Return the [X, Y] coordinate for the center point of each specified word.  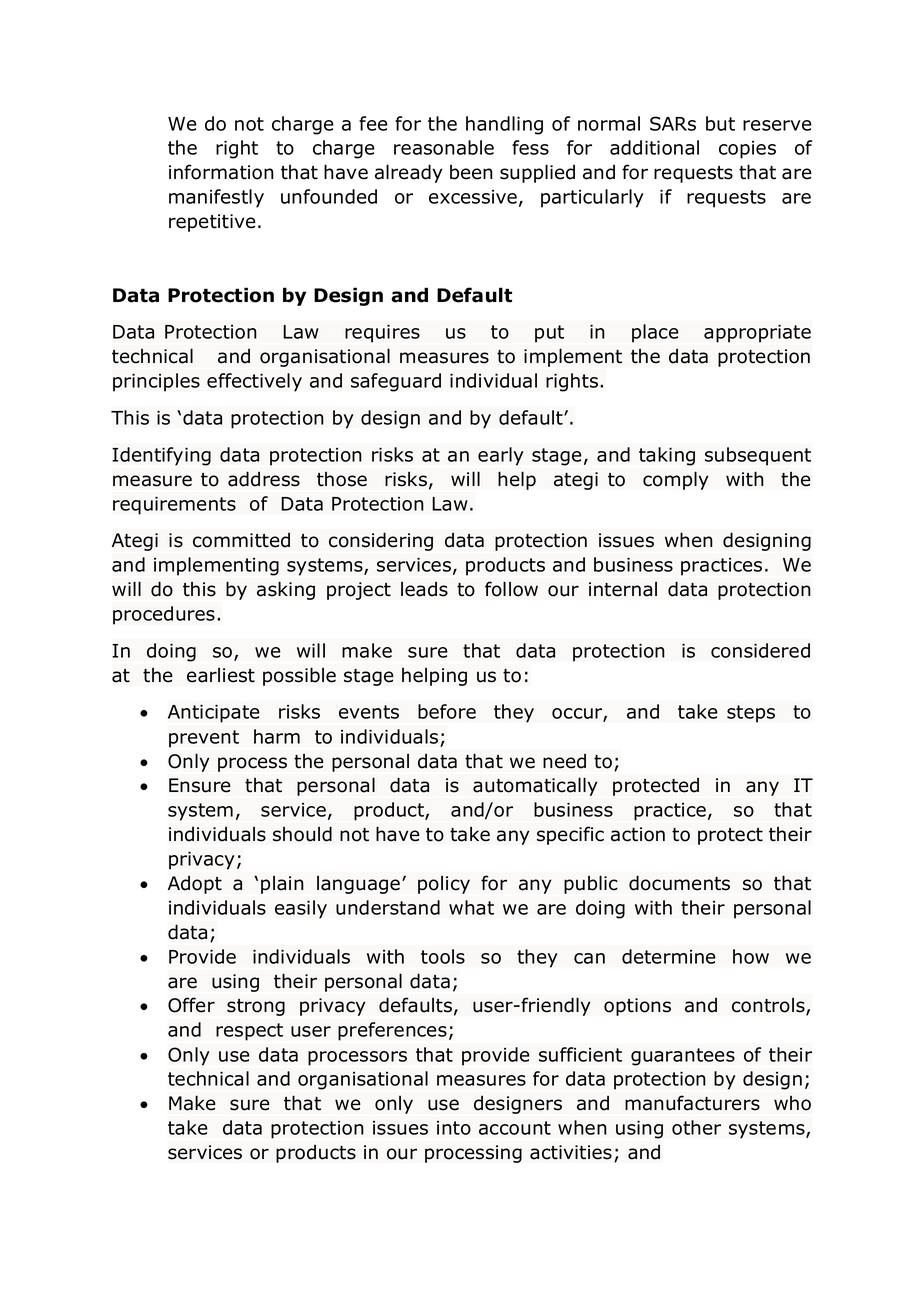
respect [249, 1032]
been [471, 172]
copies [747, 150]
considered [760, 650]
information [221, 172]
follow [511, 589]
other [696, 1127]
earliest [221, 675]
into [454, 1128]
